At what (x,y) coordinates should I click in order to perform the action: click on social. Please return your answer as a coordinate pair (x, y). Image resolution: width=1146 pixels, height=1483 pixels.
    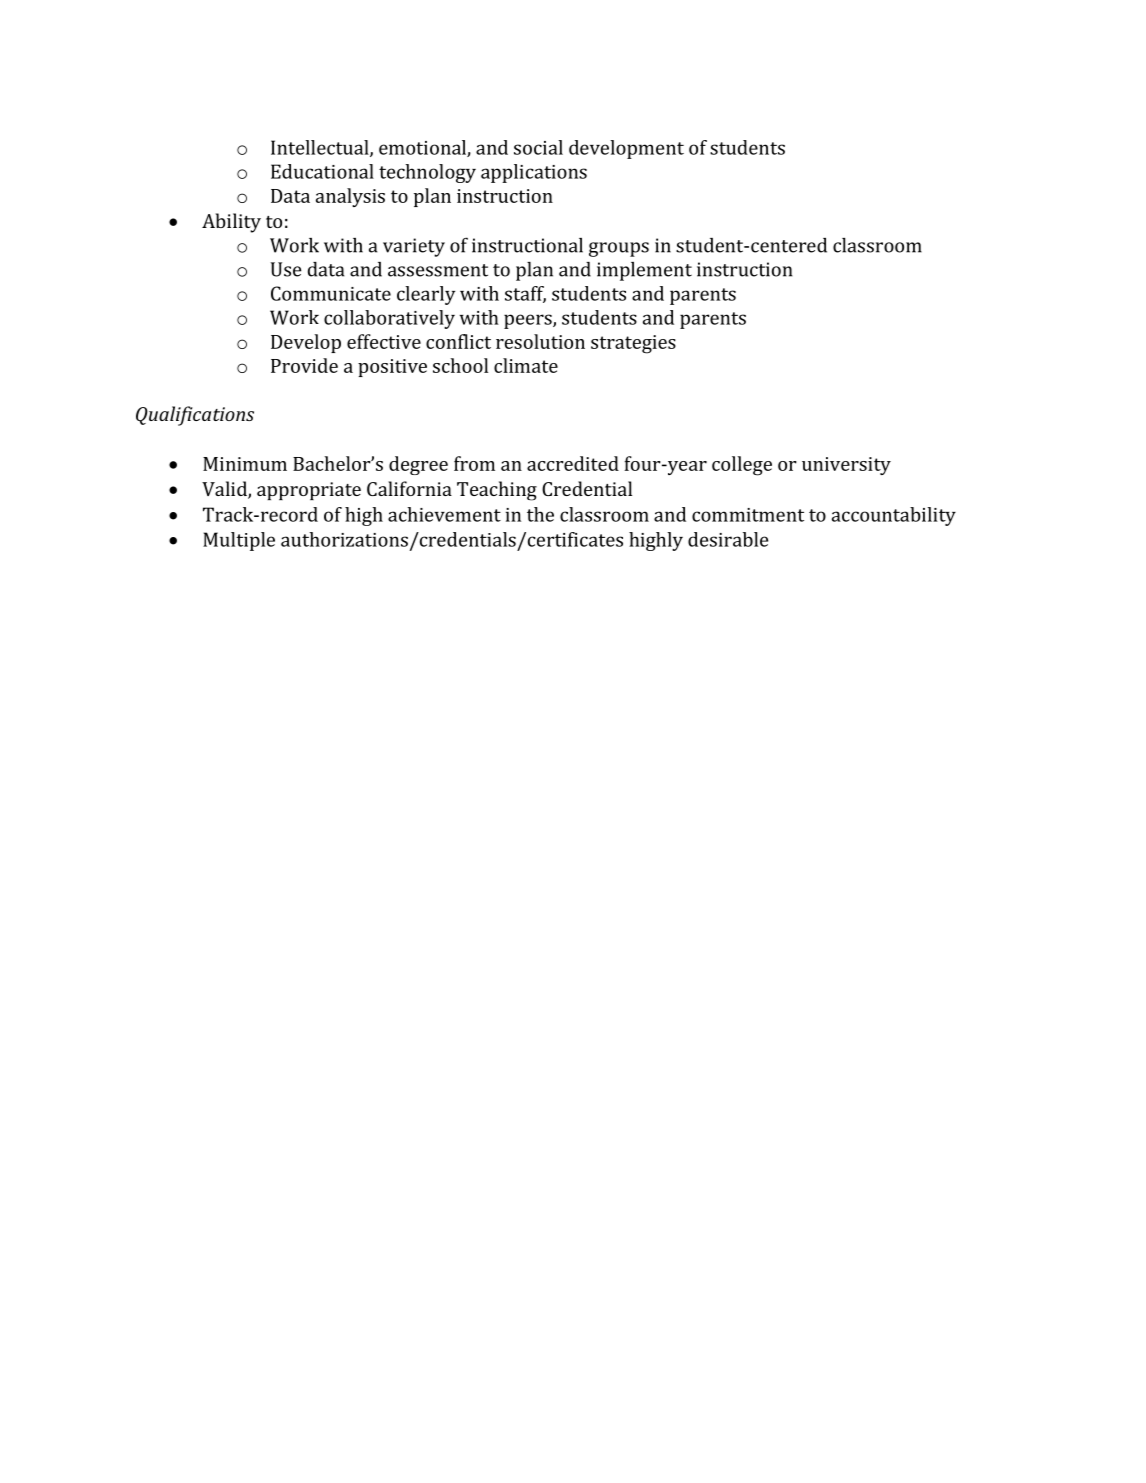
    Looking at the image, I should click on (538, 147).
